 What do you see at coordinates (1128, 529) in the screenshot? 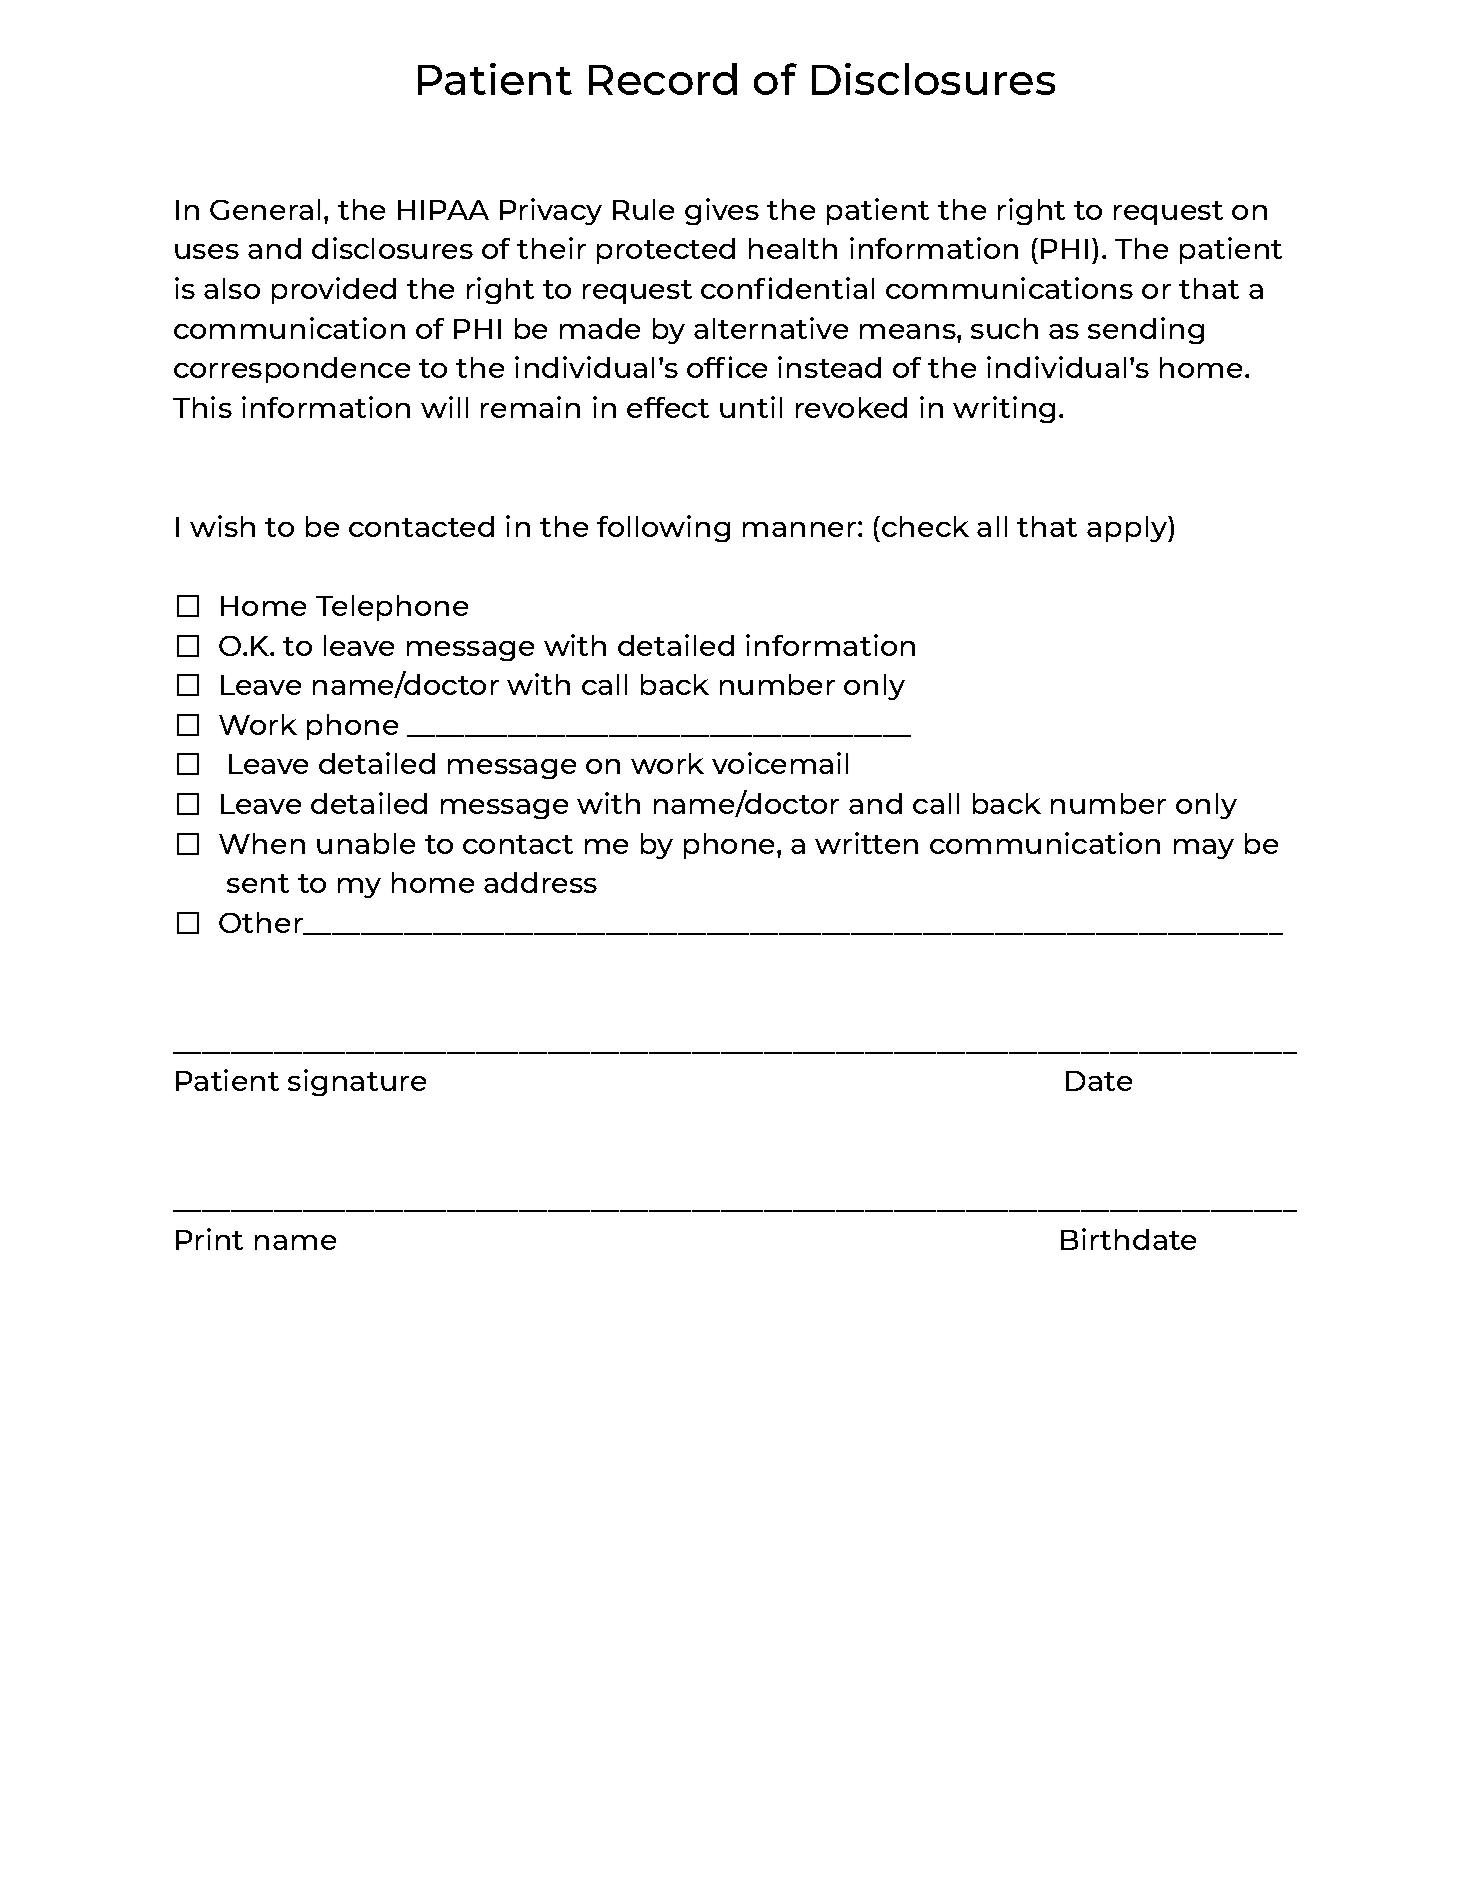
I see `apply` at bounding box center [1128, 529].
